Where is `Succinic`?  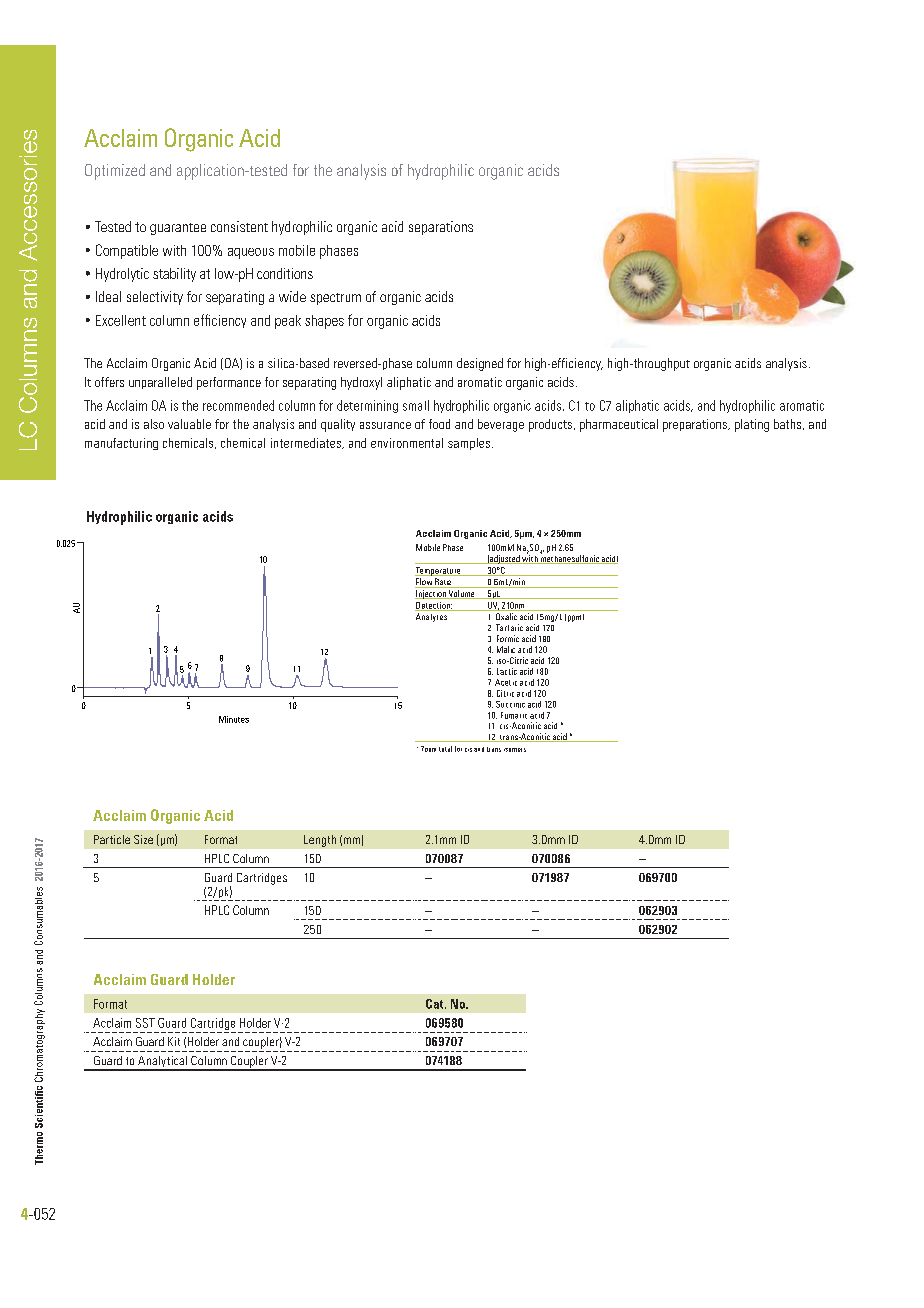
Succinic is located at coordinates (510, 704).
